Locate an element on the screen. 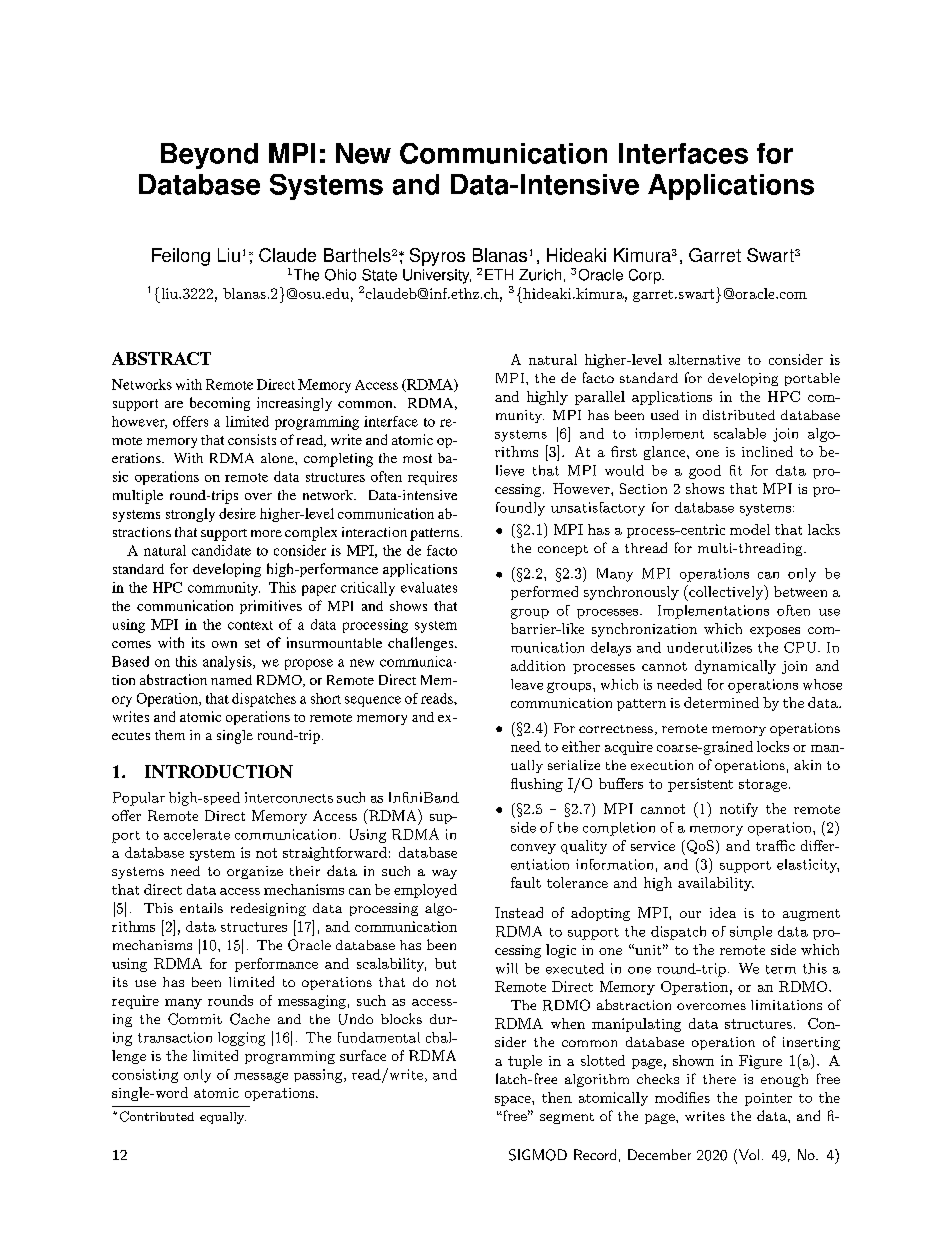 The width and height of the screenshot is (952, 1233). desire is located at coordinates (237, 513).
